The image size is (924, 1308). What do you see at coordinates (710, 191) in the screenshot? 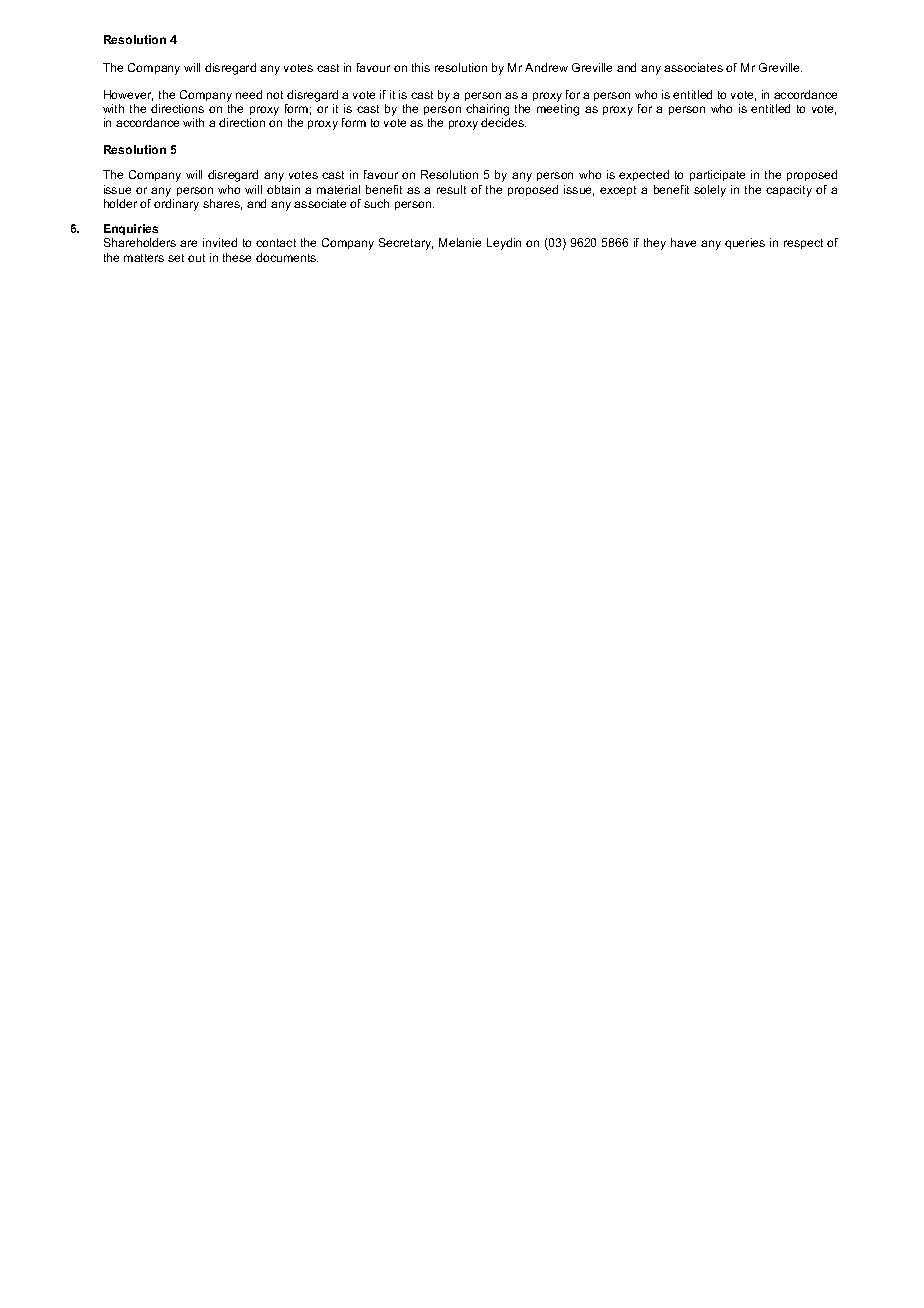
I see `solely` at bounding box center [710, 191].
